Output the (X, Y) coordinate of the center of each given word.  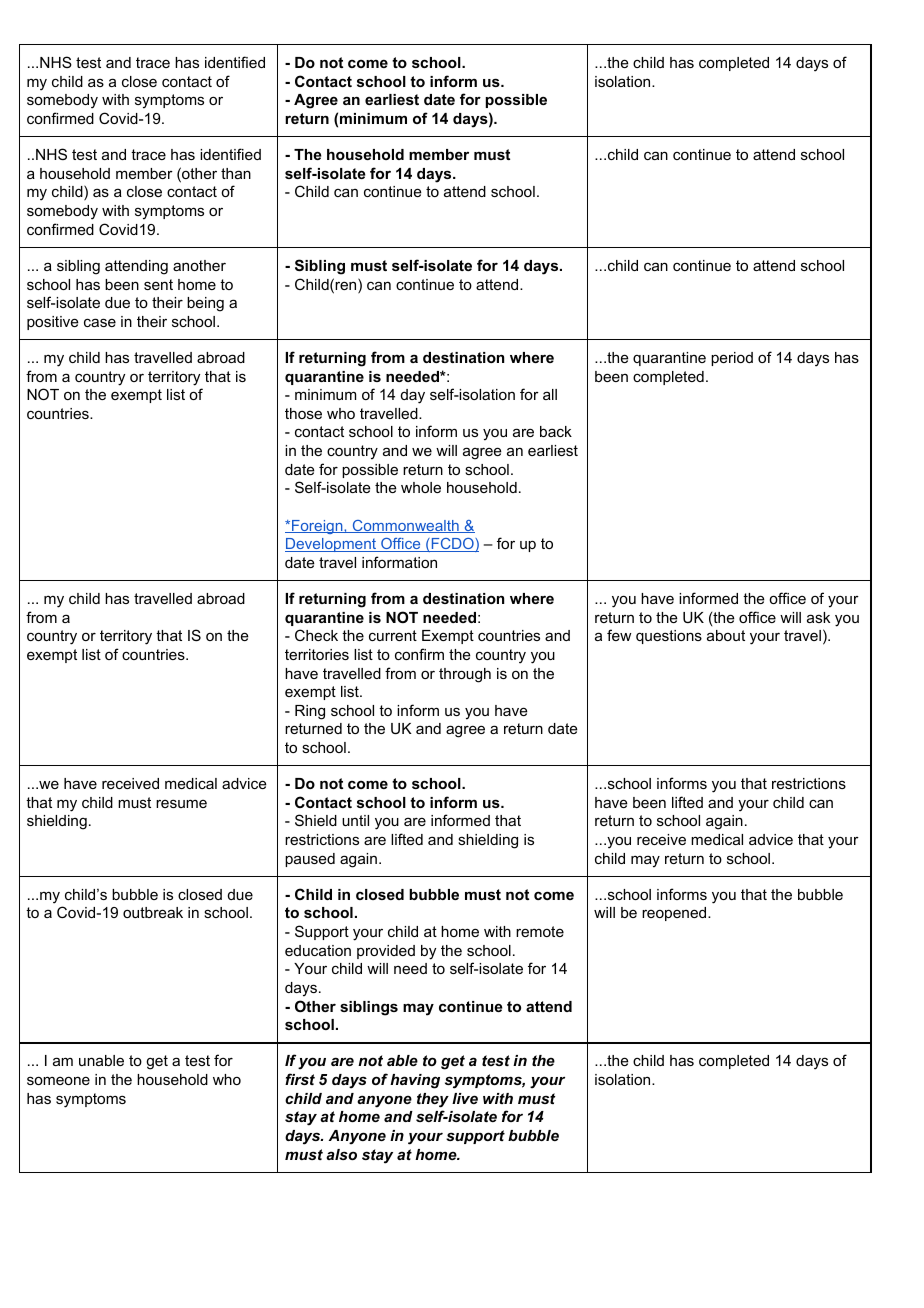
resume (181, 803)
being (205, 304)
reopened (675, 914)
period (732, 359)
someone (58, 1080)
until (355, 820)
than (236, 173)
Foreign (317, 527)
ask (818, 617)
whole (421, 487)
